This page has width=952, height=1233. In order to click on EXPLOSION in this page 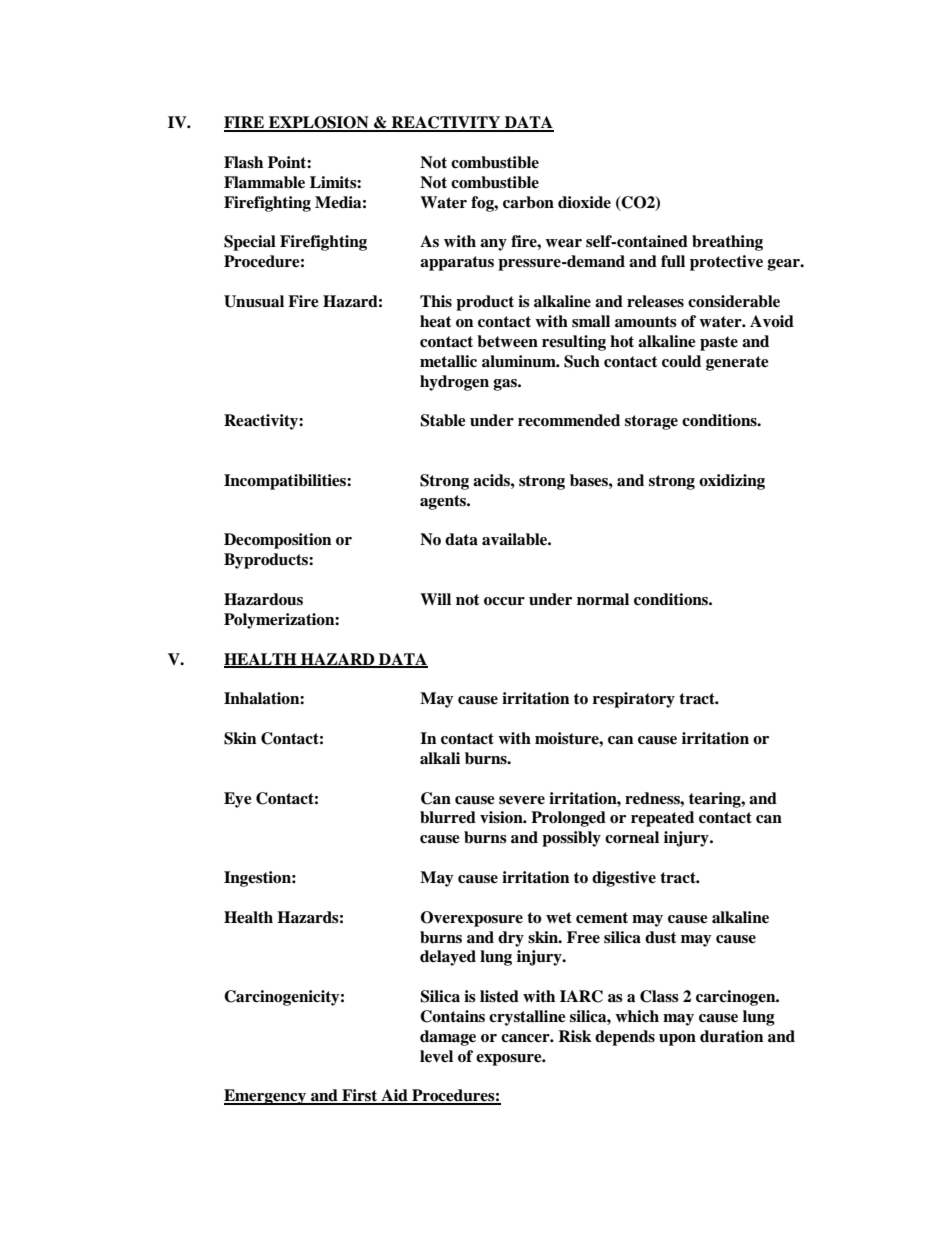, I will do `click(319, 123)`.
